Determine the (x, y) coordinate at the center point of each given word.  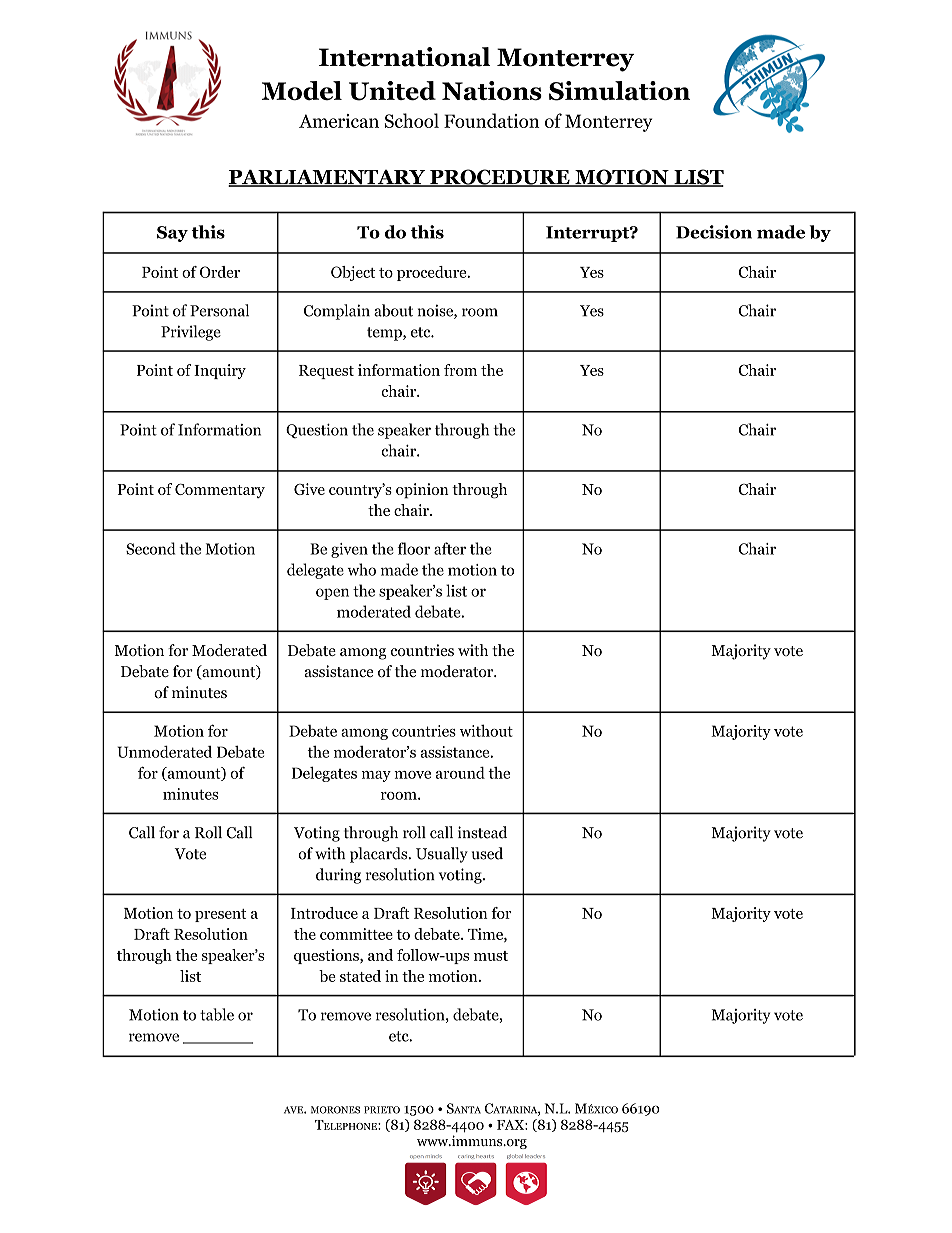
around (460, 773)
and (380, 955)
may (376, 776)
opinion (422, 491)
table (217, 1014)
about (393, 310)
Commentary (220, 491)
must (491, 956)
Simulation (619, 91)
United (392, 91)
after (450, 548)
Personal (219, 310)
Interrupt (588, 234)
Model (302, 90)
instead (482, 832)
